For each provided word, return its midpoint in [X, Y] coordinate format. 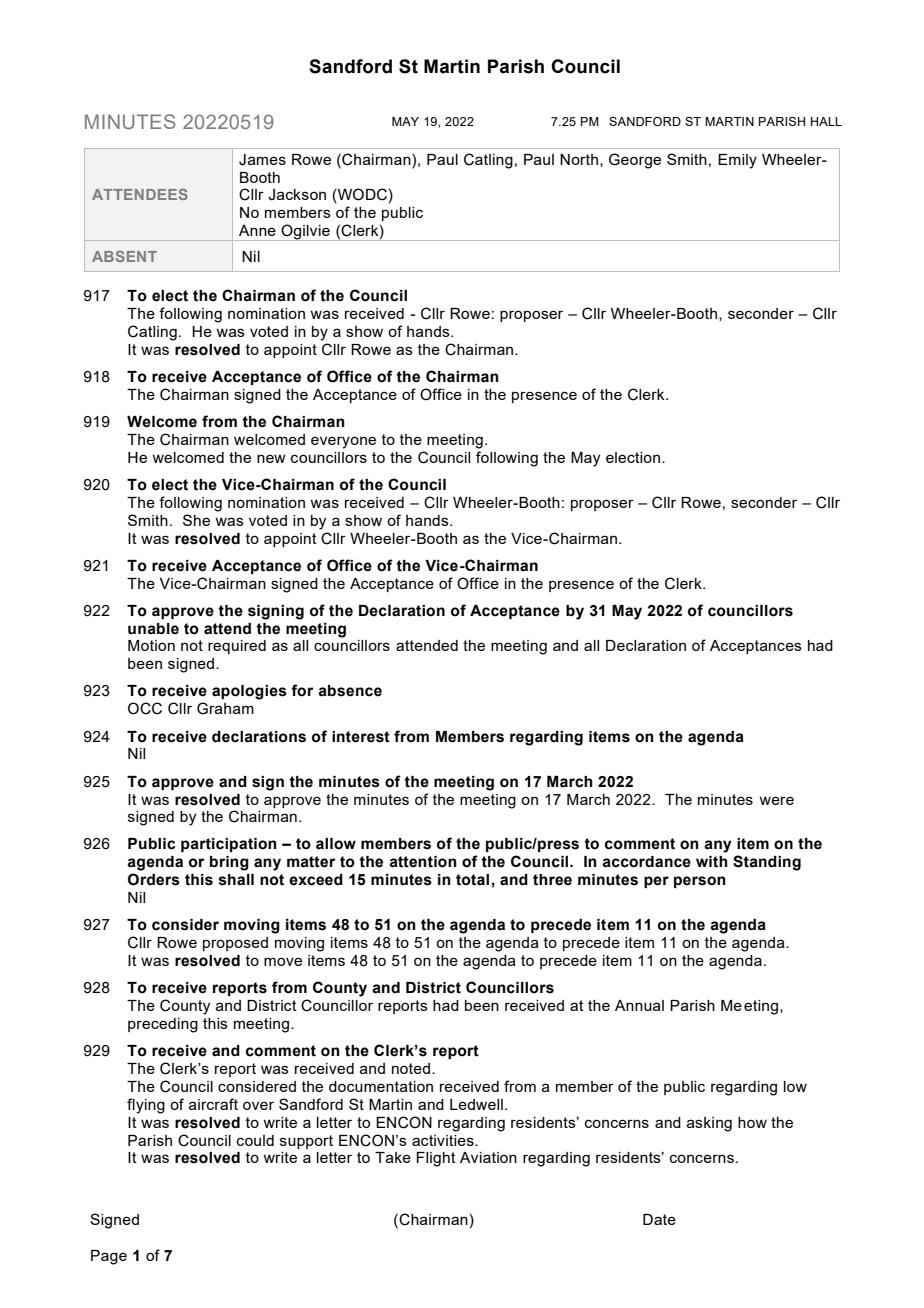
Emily [737, 161]
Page [109, 1257]
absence [350, 691]
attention [423, 862]
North [579, 159]
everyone [343, 442]
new [271, 458]
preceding [163, 1025]
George [635, 161]
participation [229, 845]
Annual [639, 1005]
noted [411, 1068]
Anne [257, 230]
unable [153, 629]
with [712, 862]
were [776, 800]
